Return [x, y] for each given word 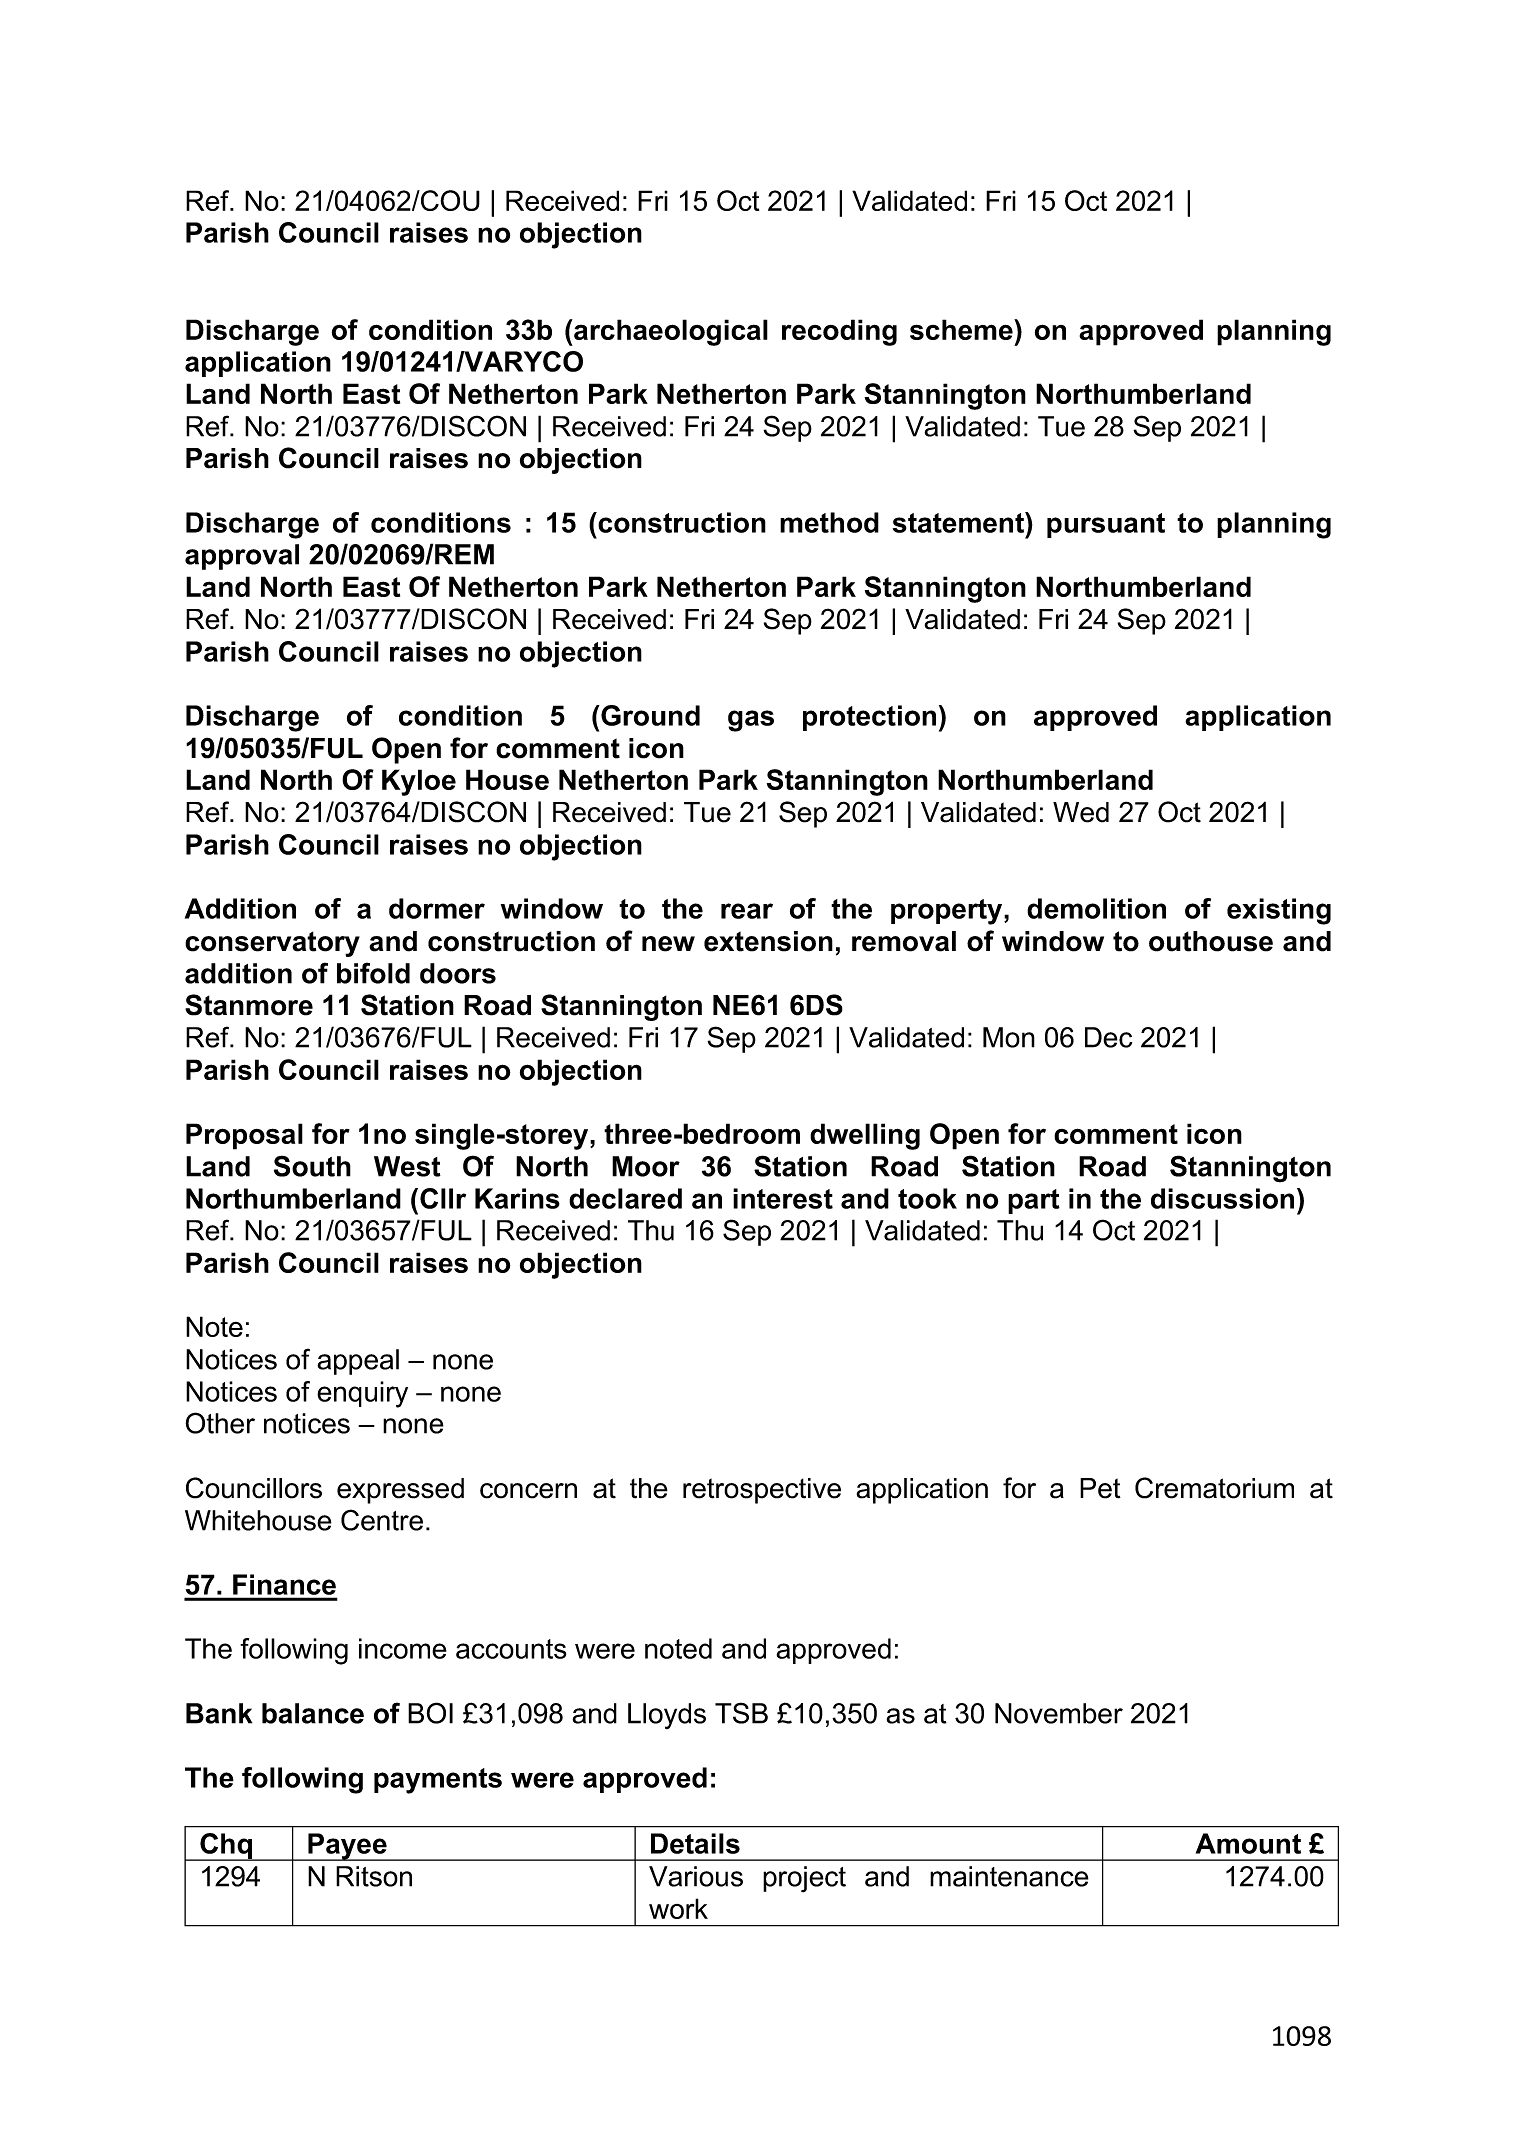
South [312, 1166]
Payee [347, 1847]
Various [696, 1876]
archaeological [670, 332]
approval [242, 557]
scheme [962, 329]
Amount [1248, 1843]
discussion [1222, 1198]
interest [783, 1198]
